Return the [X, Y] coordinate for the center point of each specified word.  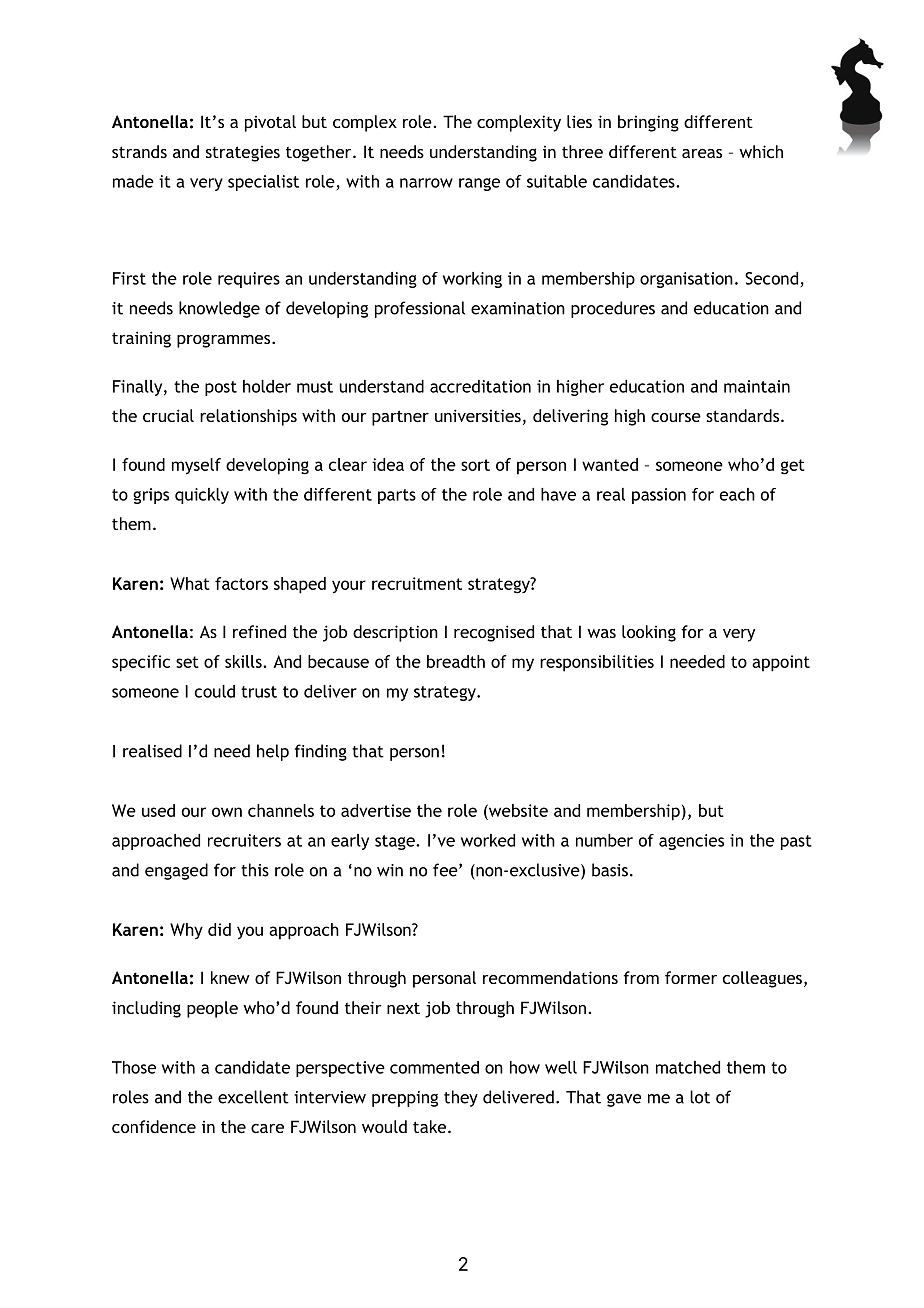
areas [702, 153]
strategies [243, 154]
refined [259, 631]
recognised [494, 633]
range [479, 184]
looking [649, 633]
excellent [253, 1097]
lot [700, 1097]
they [461, 1098]
